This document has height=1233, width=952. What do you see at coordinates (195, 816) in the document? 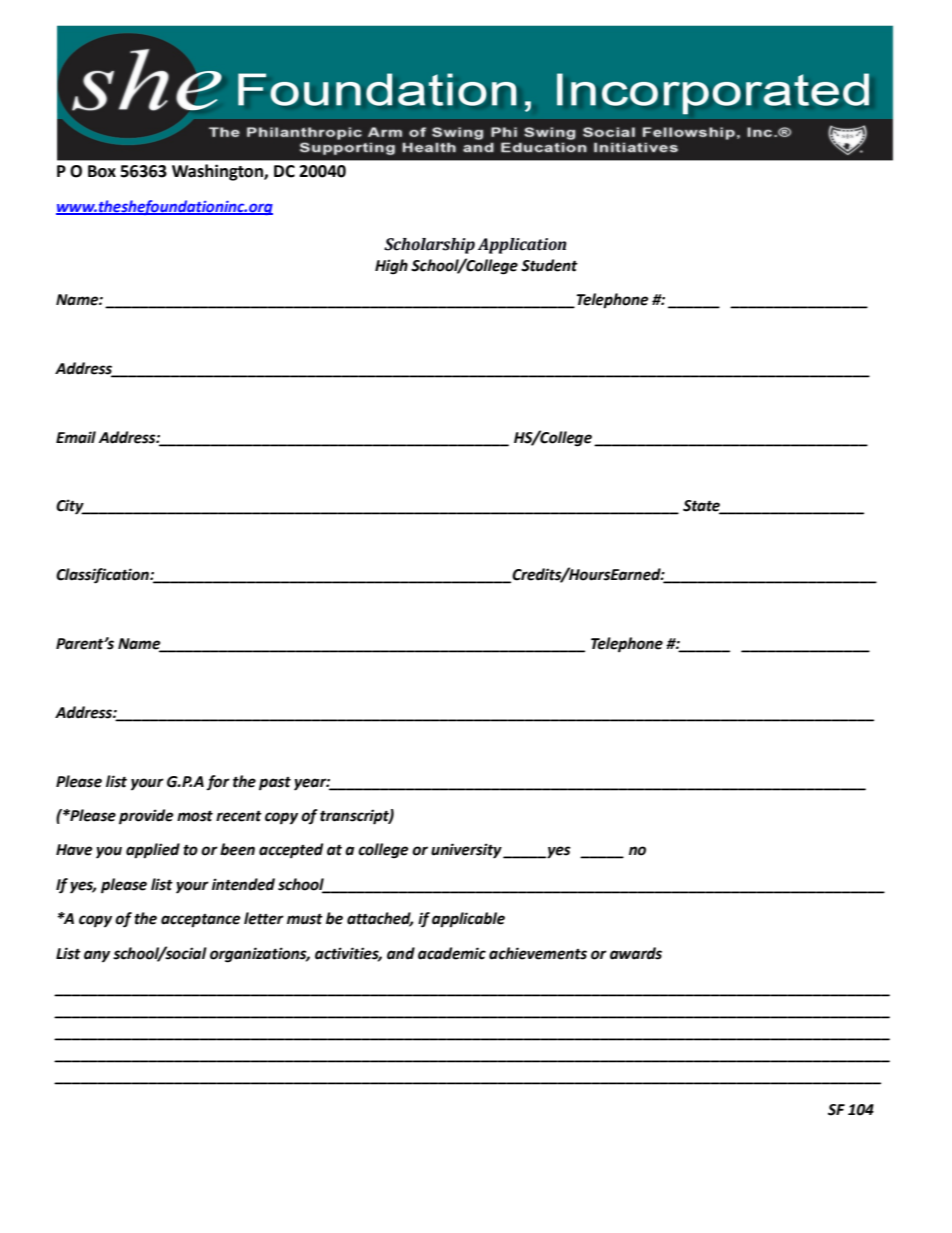
I see `most` at bounding box center [195, 816].
